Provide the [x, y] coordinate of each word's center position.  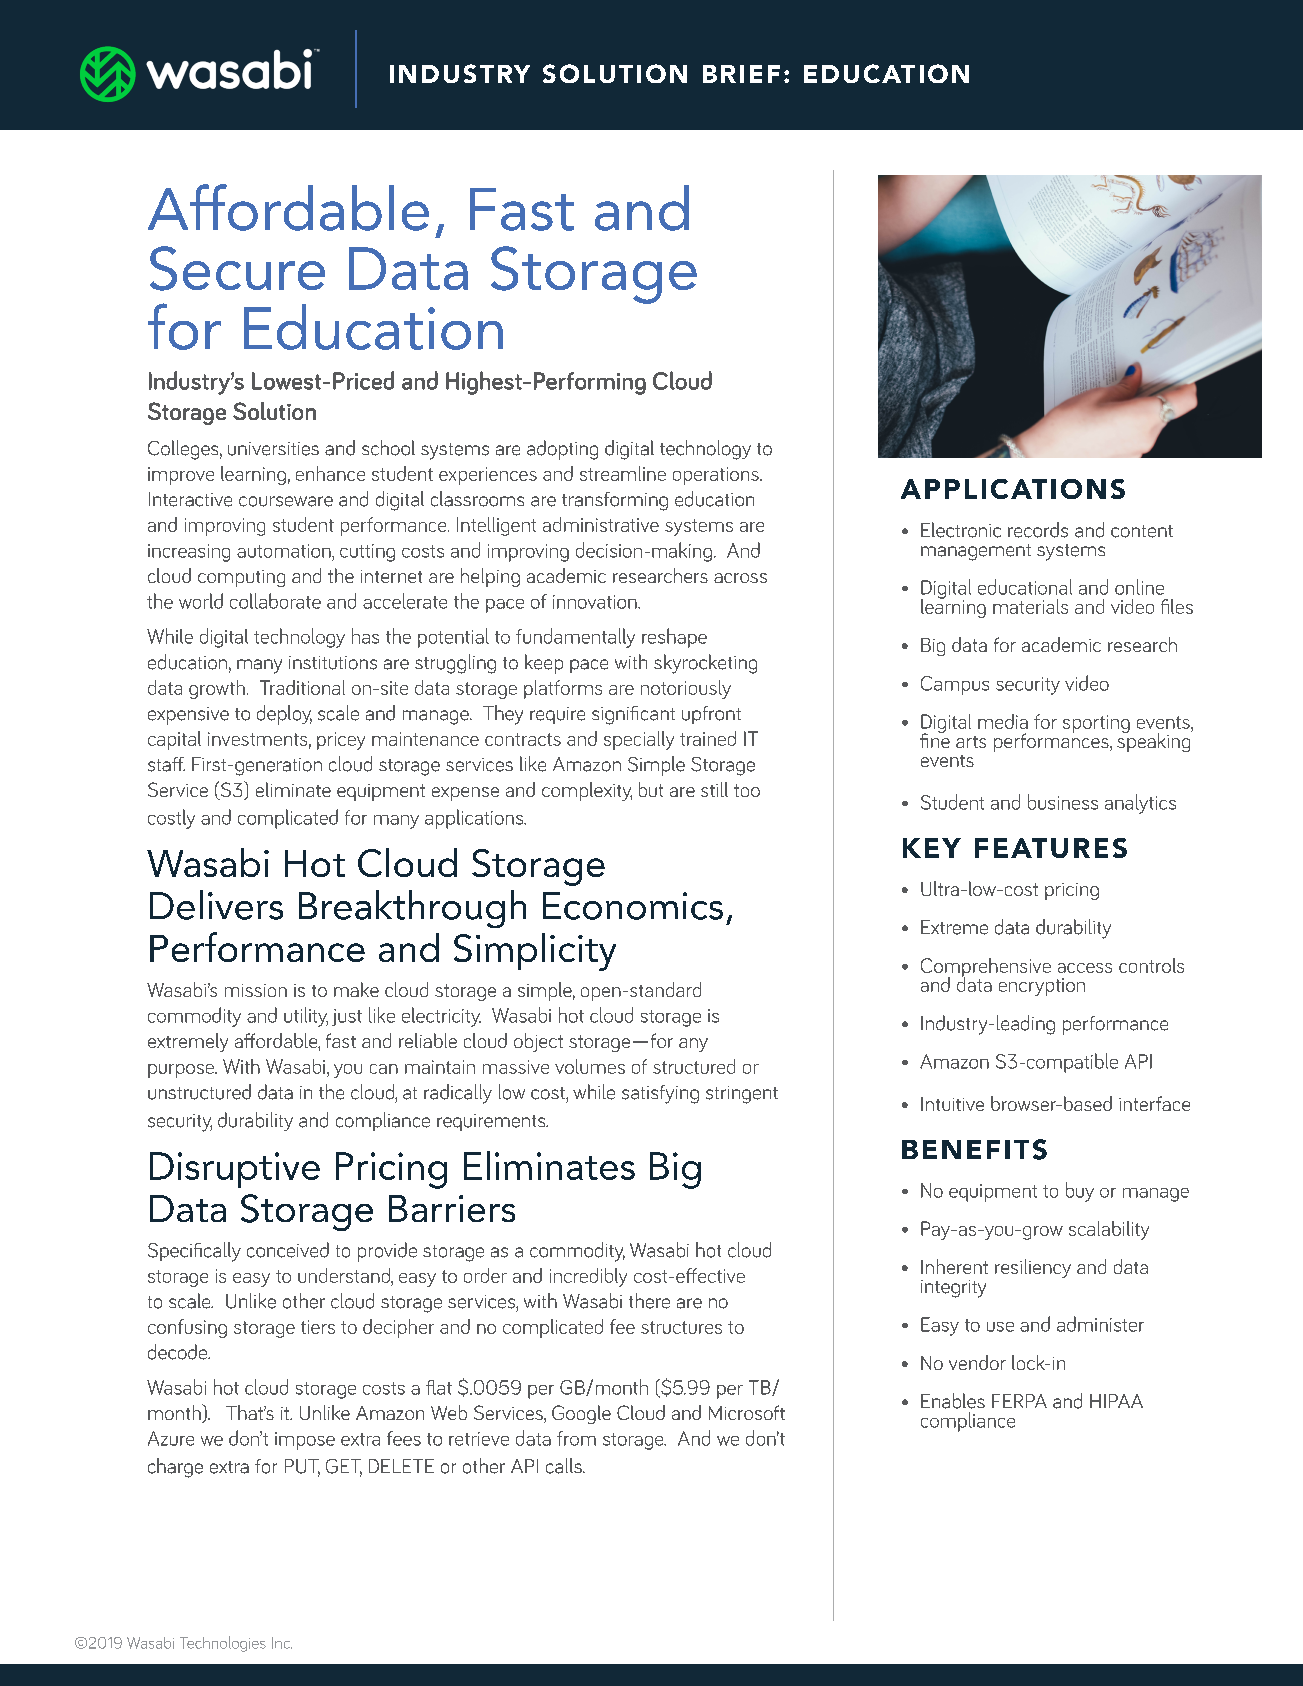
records [1038, 530]
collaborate [275, 601]
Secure [237, 268]
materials [1030, 606]
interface [1154, 1103]
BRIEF [741, 74]
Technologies [223, 1644]
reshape [674, 638]
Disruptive [235, 1170]
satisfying [660, 1094]
